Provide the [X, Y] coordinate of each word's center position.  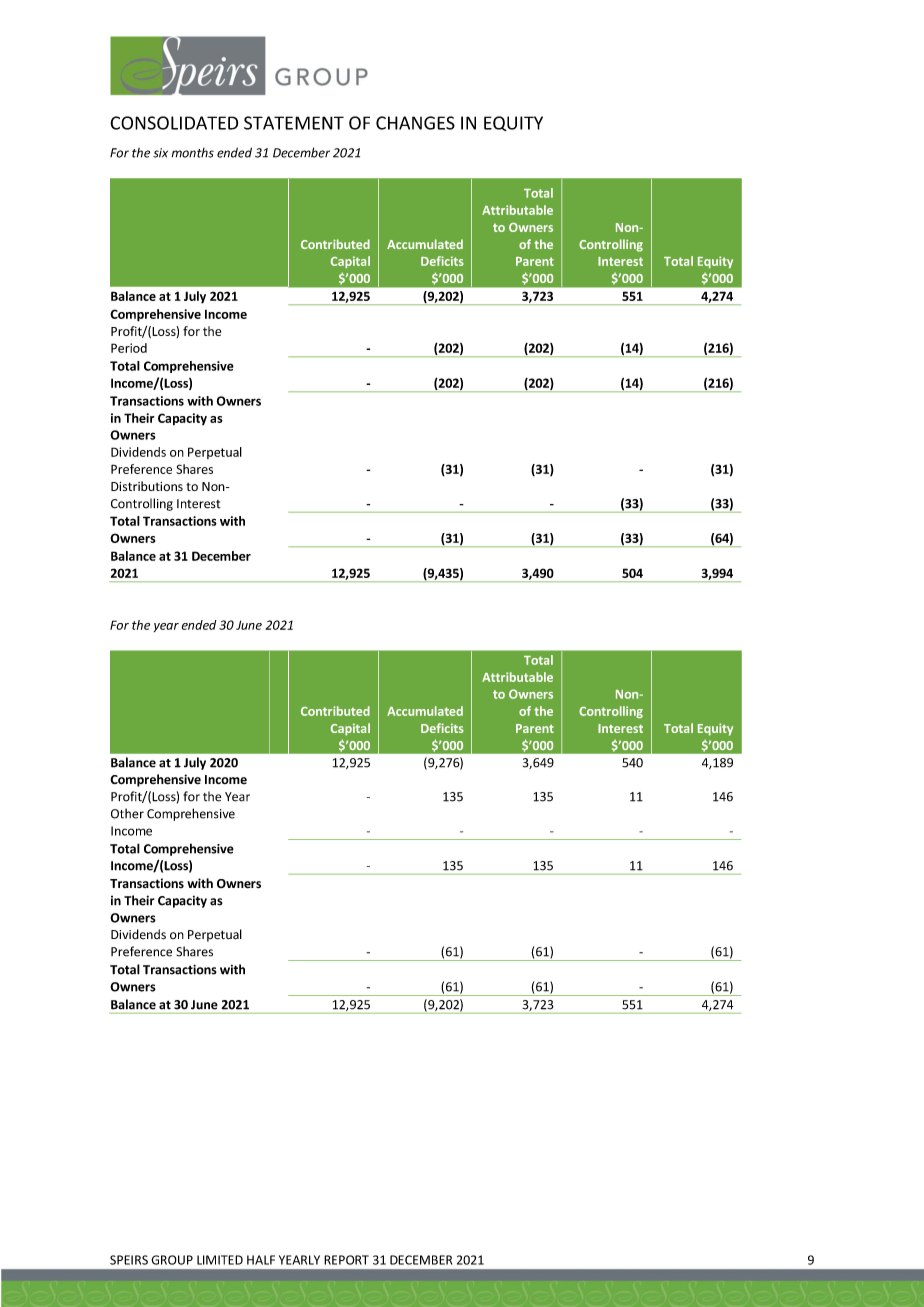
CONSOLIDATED [174, 123]
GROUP [172, 1260]
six [160, 153]
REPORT [346, 1260]
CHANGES [415, 123]
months [193, 153]
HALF [261, 1260]
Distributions [147, 486]
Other [127, 813]
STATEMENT [294, 123]
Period [129, 348]
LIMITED [220, 1260]
